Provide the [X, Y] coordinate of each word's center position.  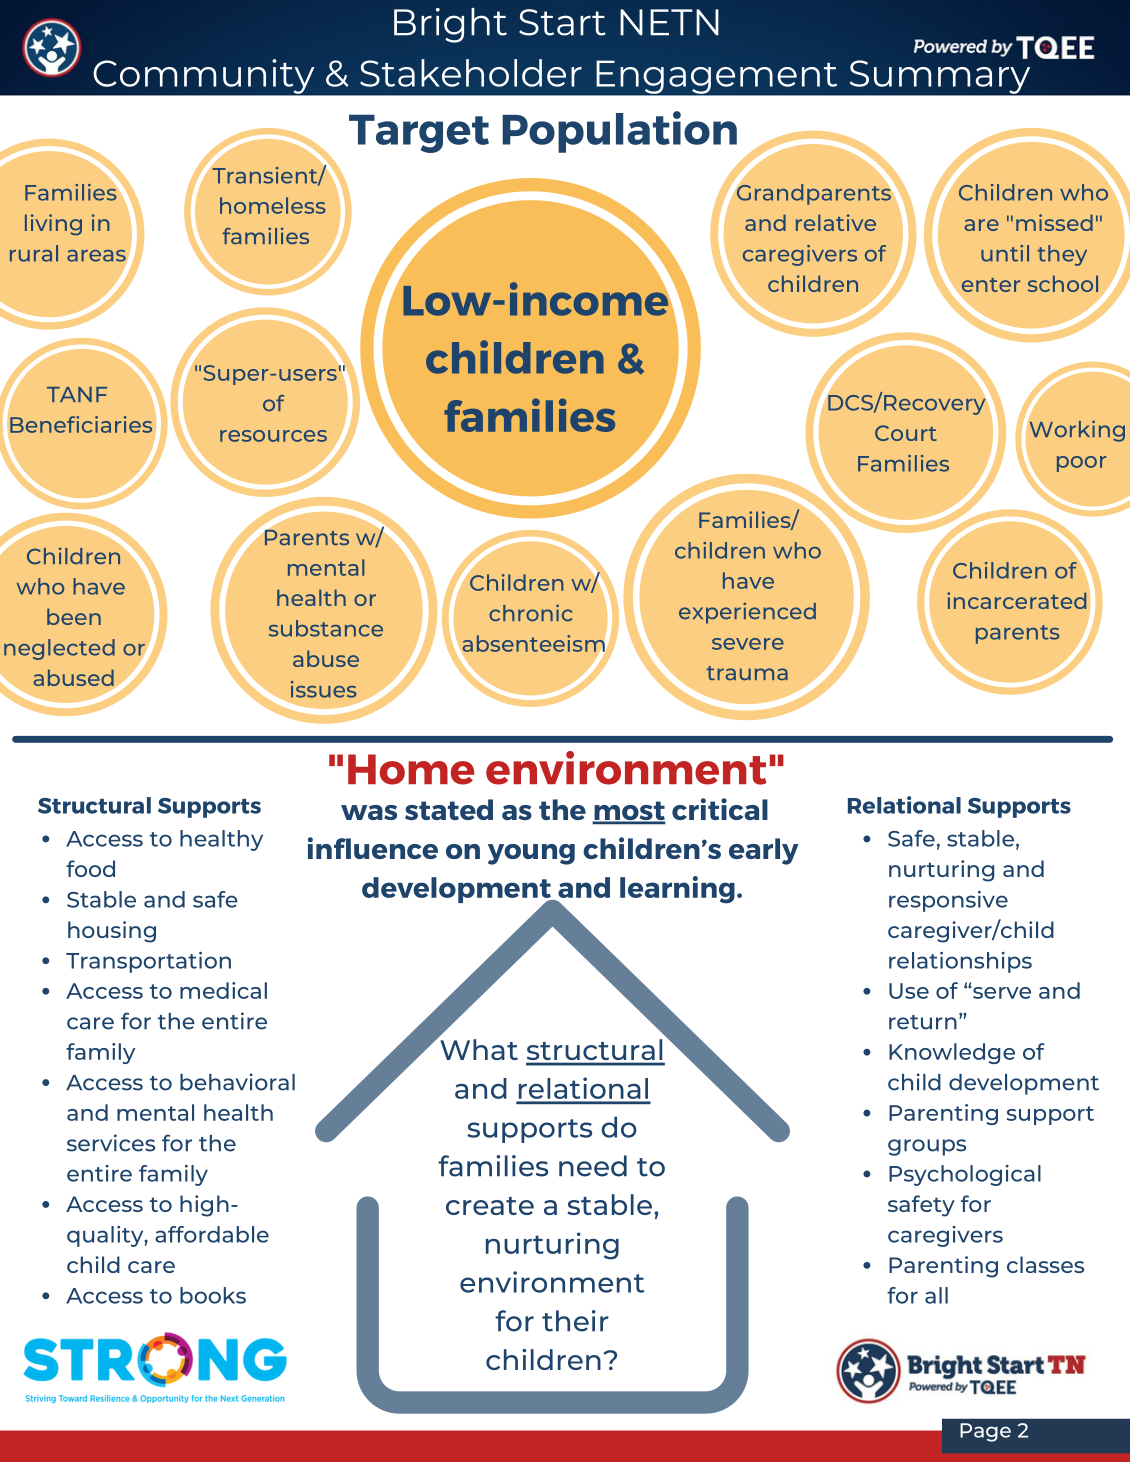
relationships [960, 962]
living [53, 225]
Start [562, 22]
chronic [530, 612]
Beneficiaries [81, 424]
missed [1054, 222]
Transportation [148, 962]
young [531, 854]
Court [906, 433]
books [213, 1295]
